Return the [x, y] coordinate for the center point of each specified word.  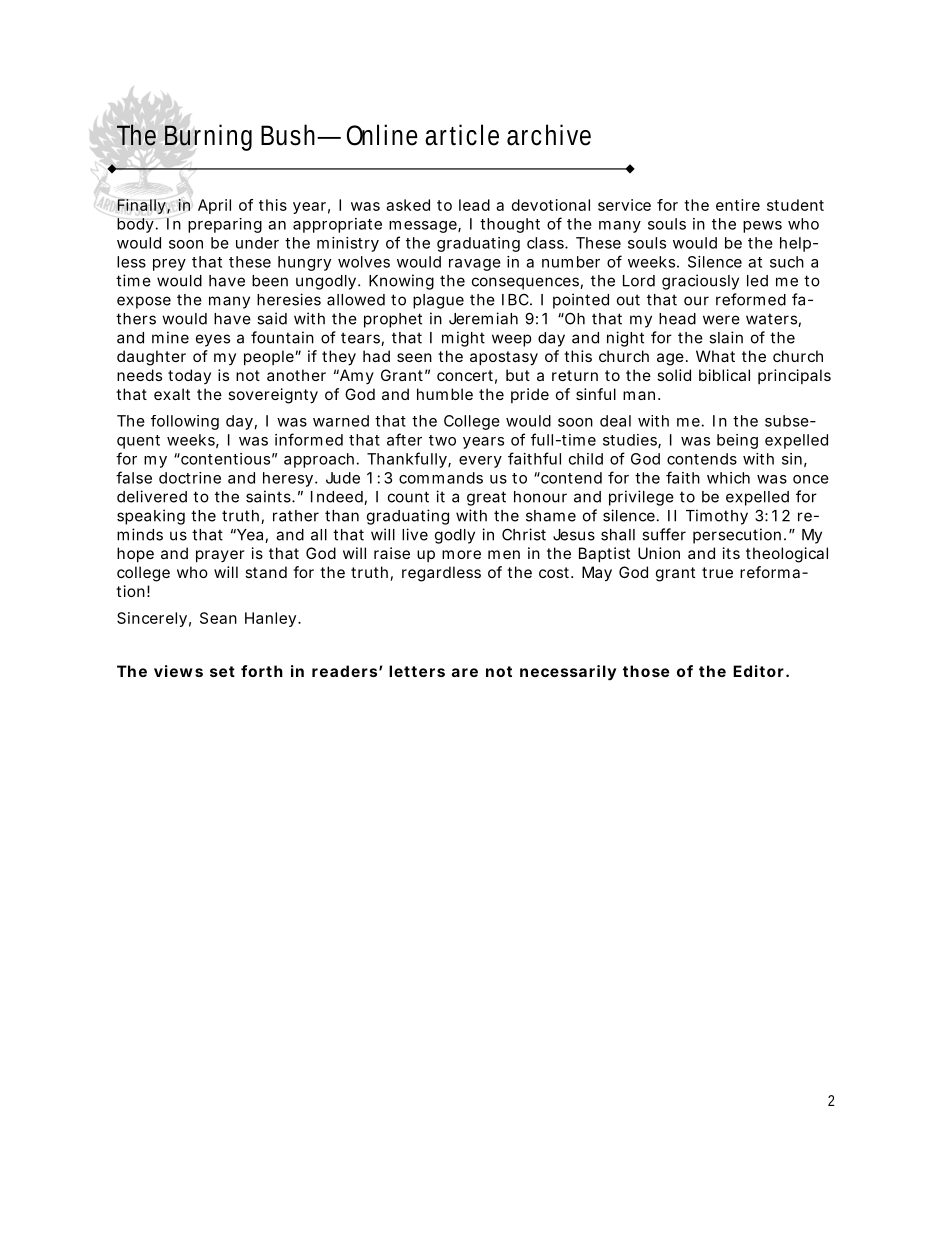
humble [445, 394]
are [465, 672]
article [462, 135]
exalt [172, 394]
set [222, 671]
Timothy [717, 517]
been [270, 281]
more [461, 554]
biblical [724, 375]
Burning [208, 137]
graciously [700, 282]
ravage [475, 265]
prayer [220, 556]
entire [738, 205]
